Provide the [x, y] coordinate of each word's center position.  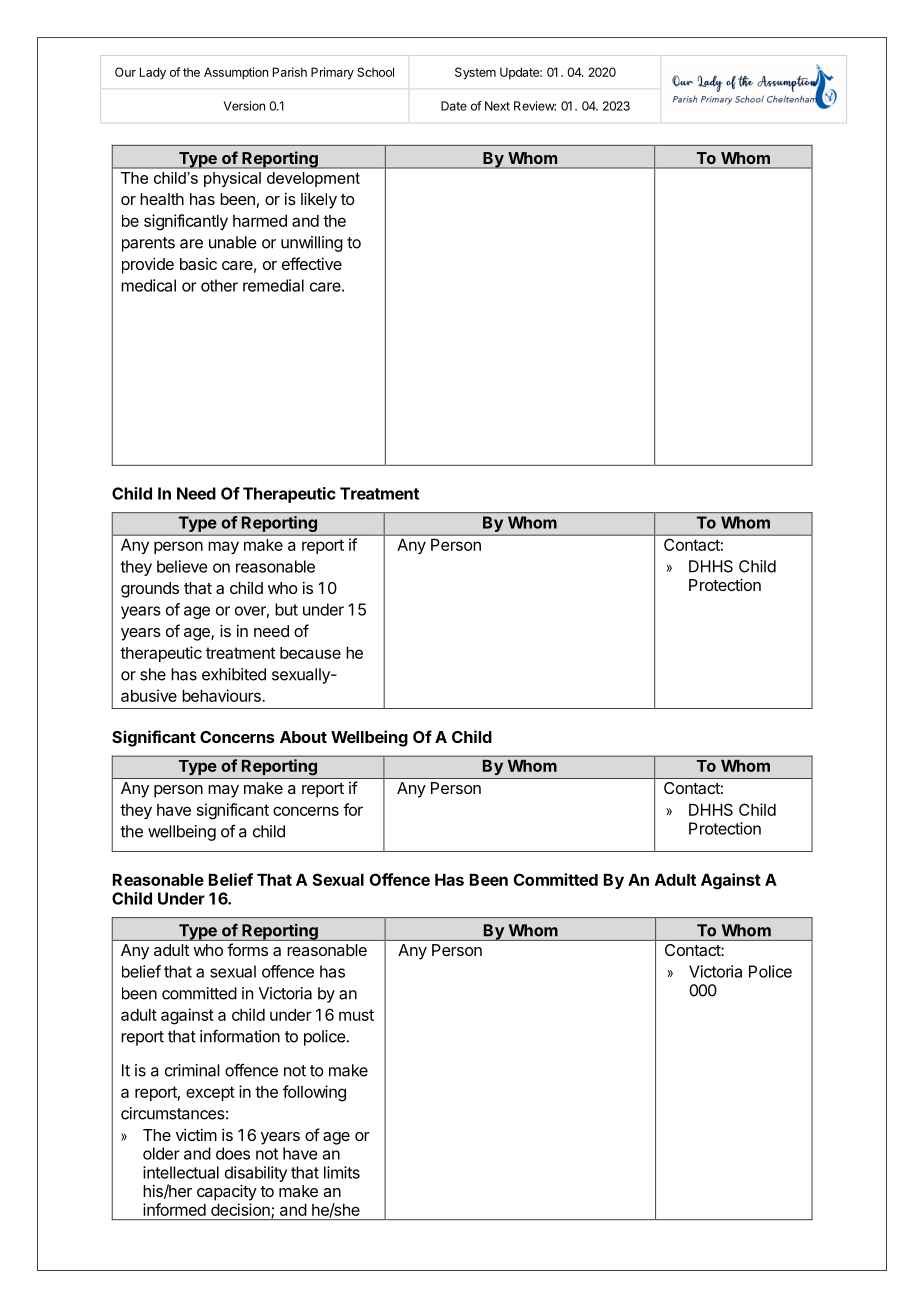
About [303, 737]
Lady [153, 73]
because [310, 653]
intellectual [181, 1172]
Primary [332, 73]
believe [182, 566]
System [475, 73]
